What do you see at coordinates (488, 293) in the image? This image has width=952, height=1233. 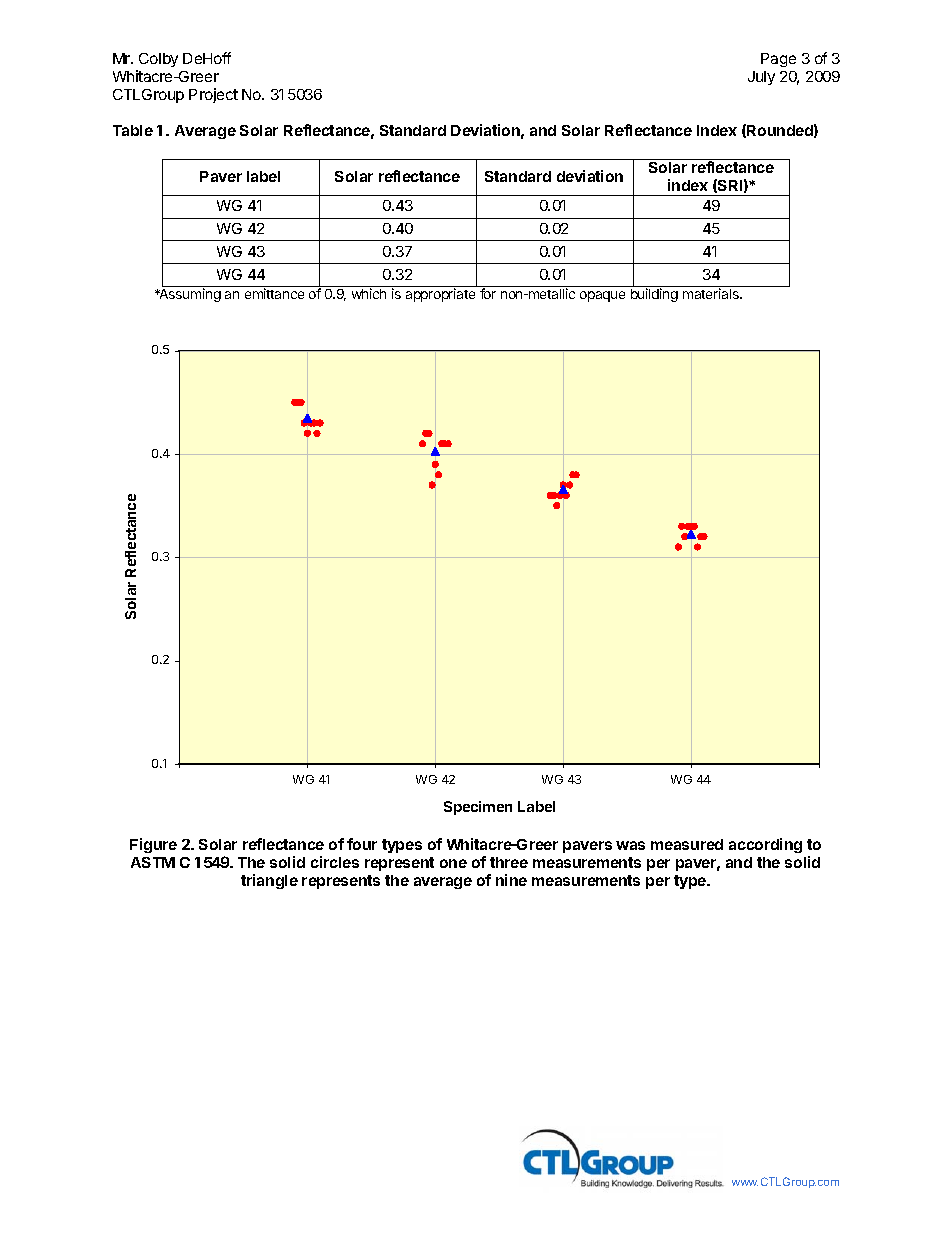 I see `for` at bounding box center [488, 293].
